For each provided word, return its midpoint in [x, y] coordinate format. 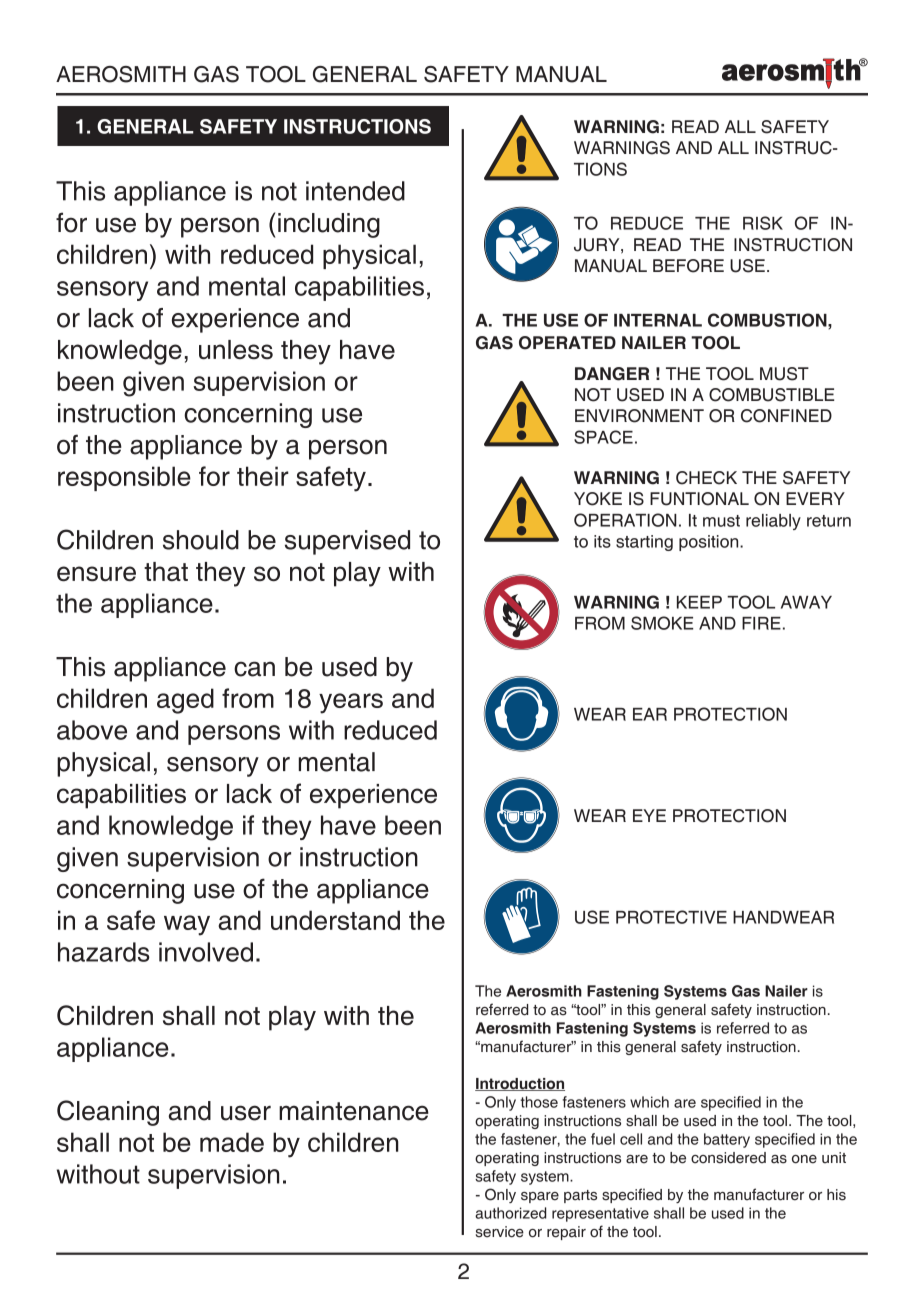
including [329, 225]
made [232, 1142]
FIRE [761, 623]
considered [728, 1158]
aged [185, 701]
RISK [763, 223]
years [351, 703]
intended [355, 191]
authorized [510, 1213]
